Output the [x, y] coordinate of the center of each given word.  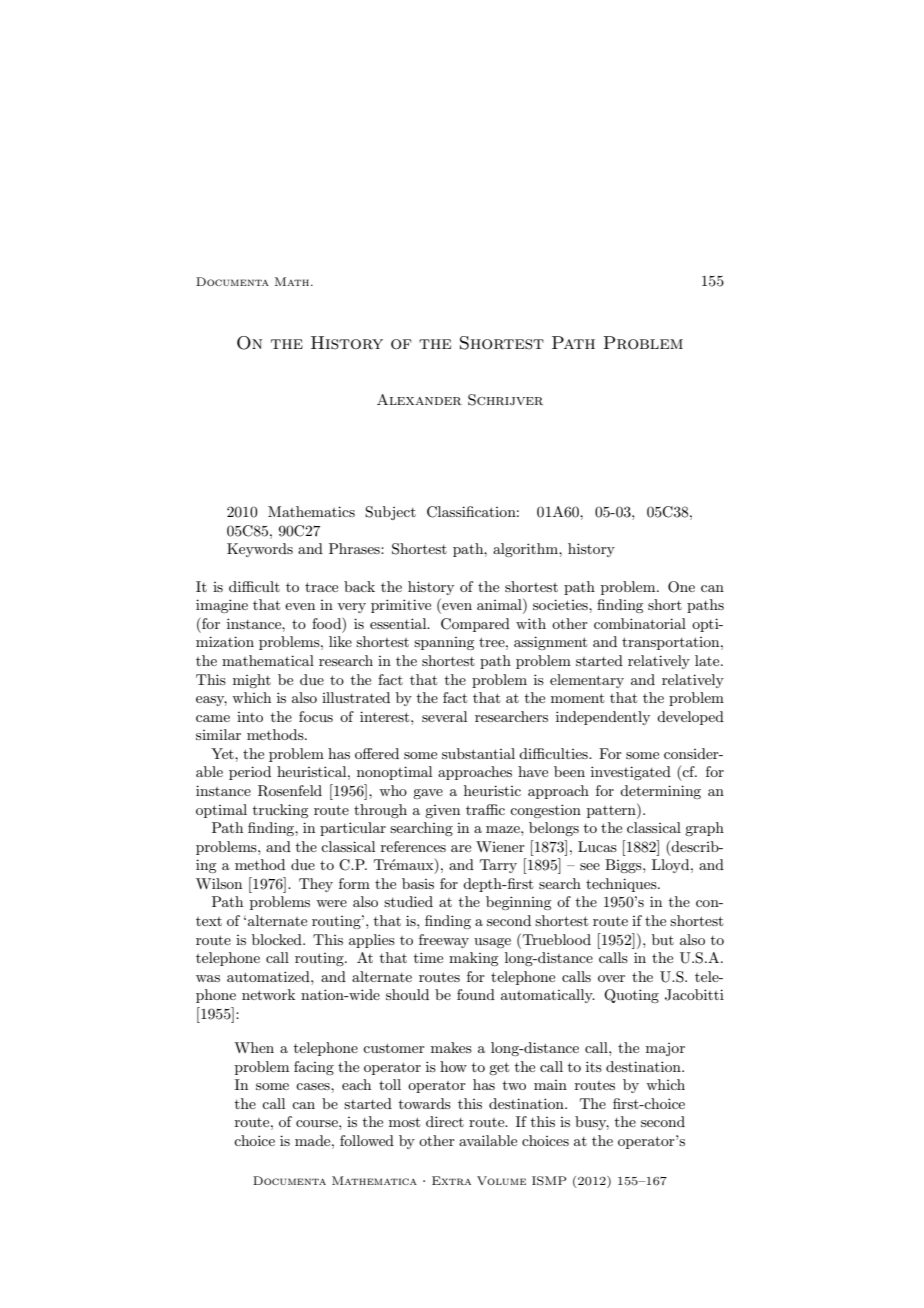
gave [428, 794]
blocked [278, 939]
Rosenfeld [290, 791]
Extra [451, 1180]
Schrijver [505, 400]
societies [561, 604]
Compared [475, 625]
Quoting [631, 996]
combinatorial [640, 623]
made [314, 1140]
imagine [222, 606]
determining [660, 792]
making [473, 959]
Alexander [419, 399]
